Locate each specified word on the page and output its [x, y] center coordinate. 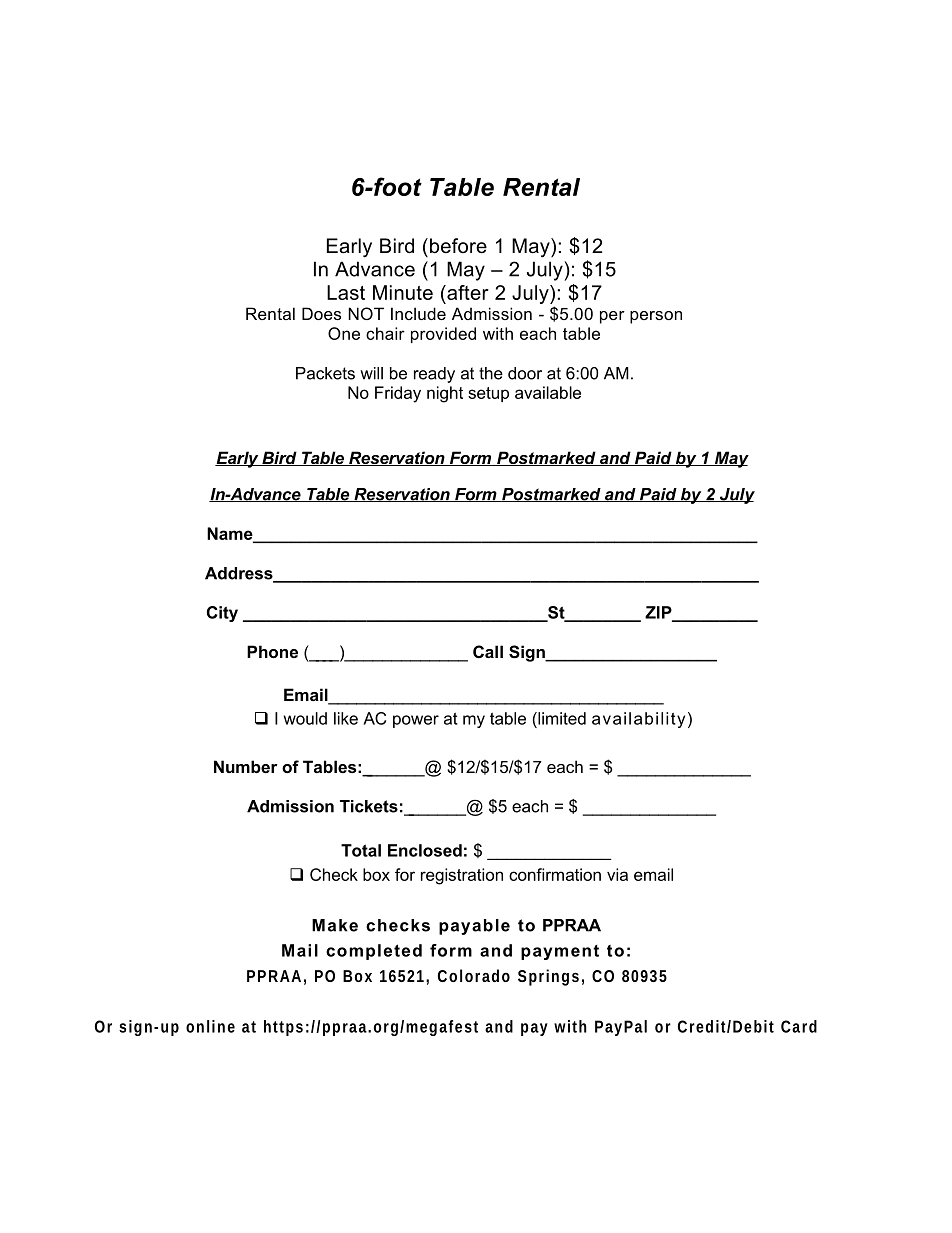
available [548, 392]
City [222, 614]
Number [246, 766]
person [656, 317]
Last [346, 292]
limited [561, 718]
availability [638, 720]
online [210, 1026]
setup [488, 394]
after [467, 292]
